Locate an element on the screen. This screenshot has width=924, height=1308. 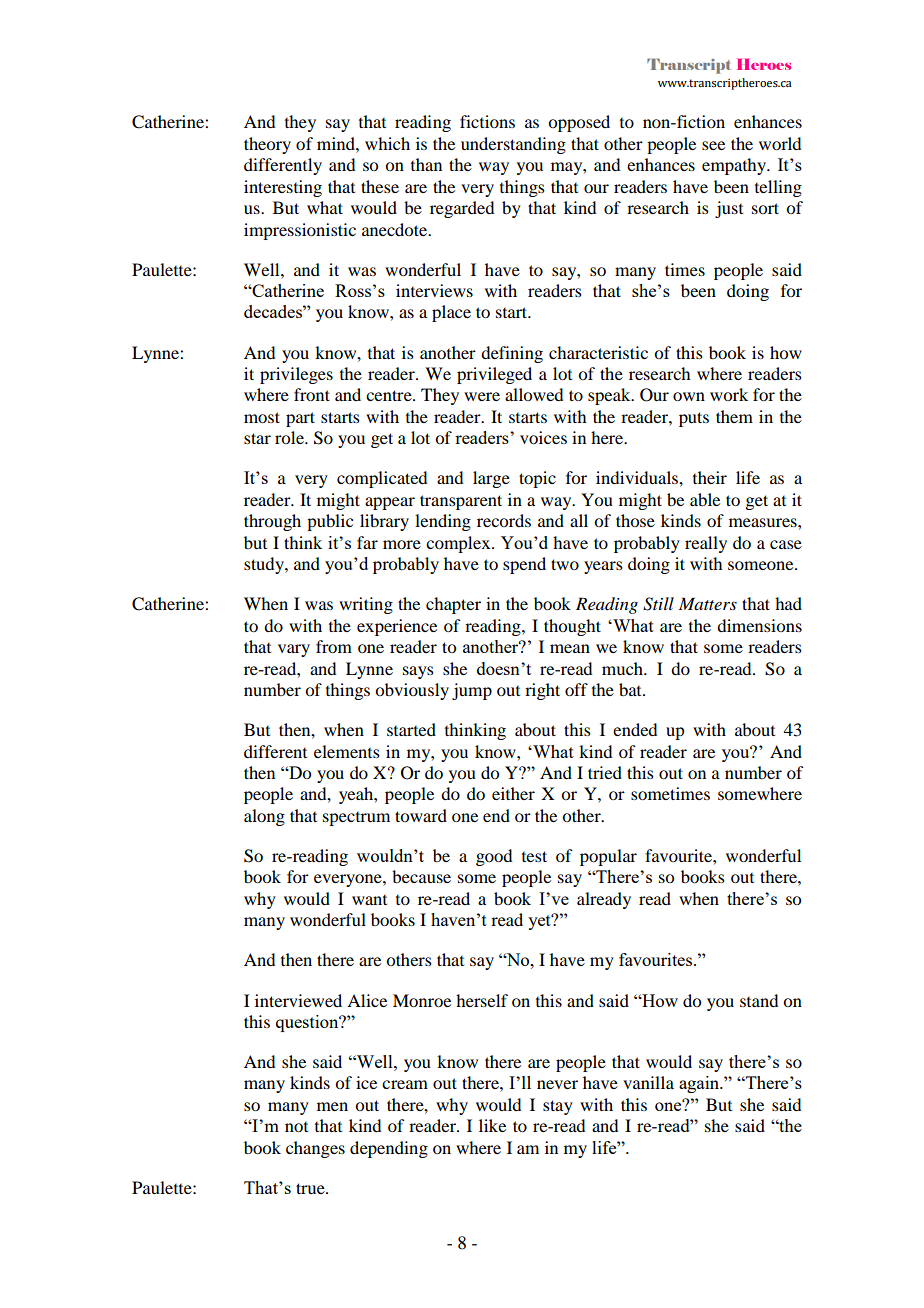
again is located at coordinates (700, 1084).
